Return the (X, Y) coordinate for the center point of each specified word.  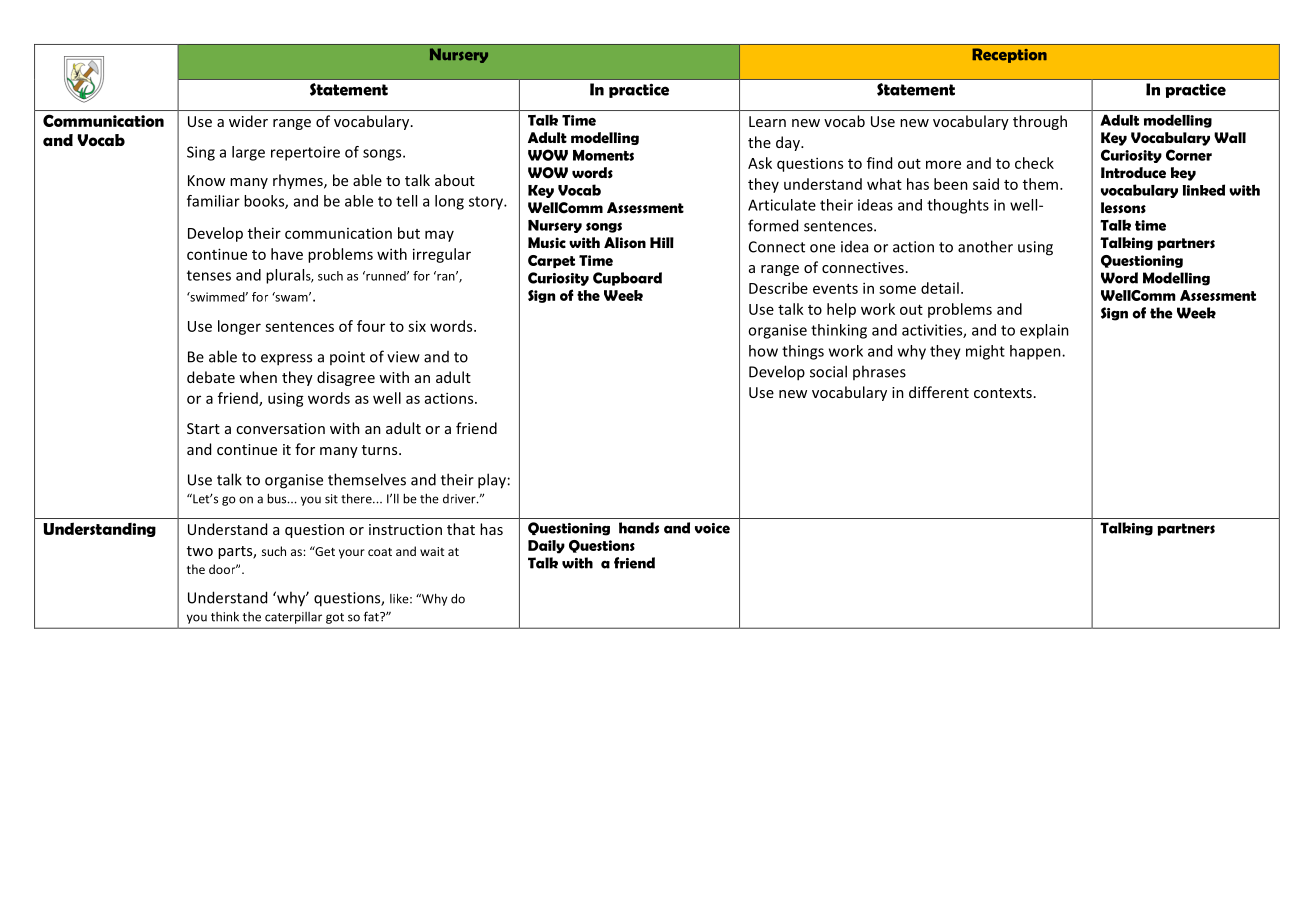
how (763, 351)
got (335, 618)
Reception (1009, 55)
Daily (546, 547)
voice (712, 528)
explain (1044, 331)
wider (248, 121)
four (371, 326)
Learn (767, 121)
